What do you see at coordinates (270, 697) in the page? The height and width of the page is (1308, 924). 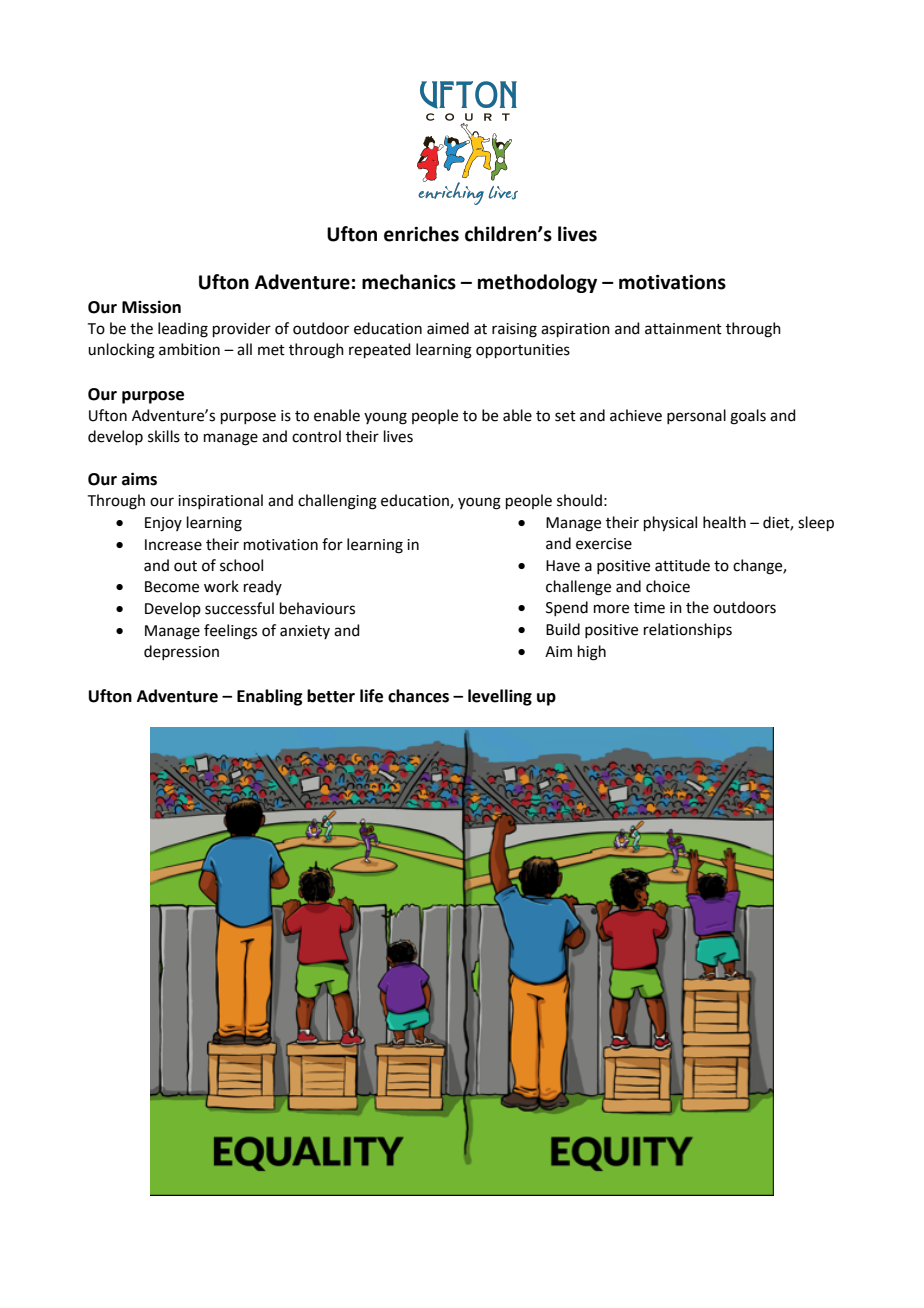 I see `Enabling` at bounding box center [270, 697].
